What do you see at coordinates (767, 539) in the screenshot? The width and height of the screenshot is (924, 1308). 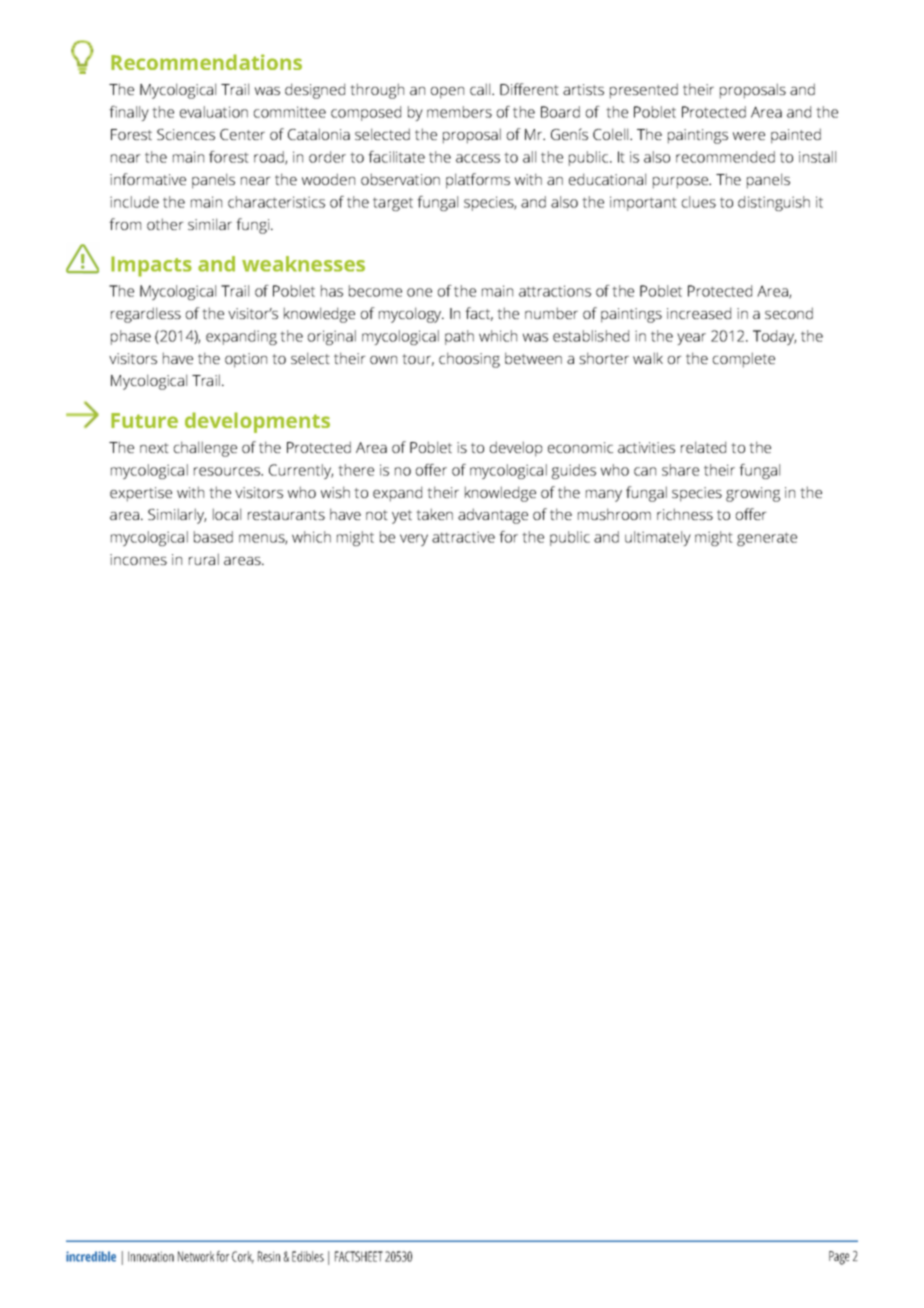 I see `generate` at bounding box center [767, 539].
